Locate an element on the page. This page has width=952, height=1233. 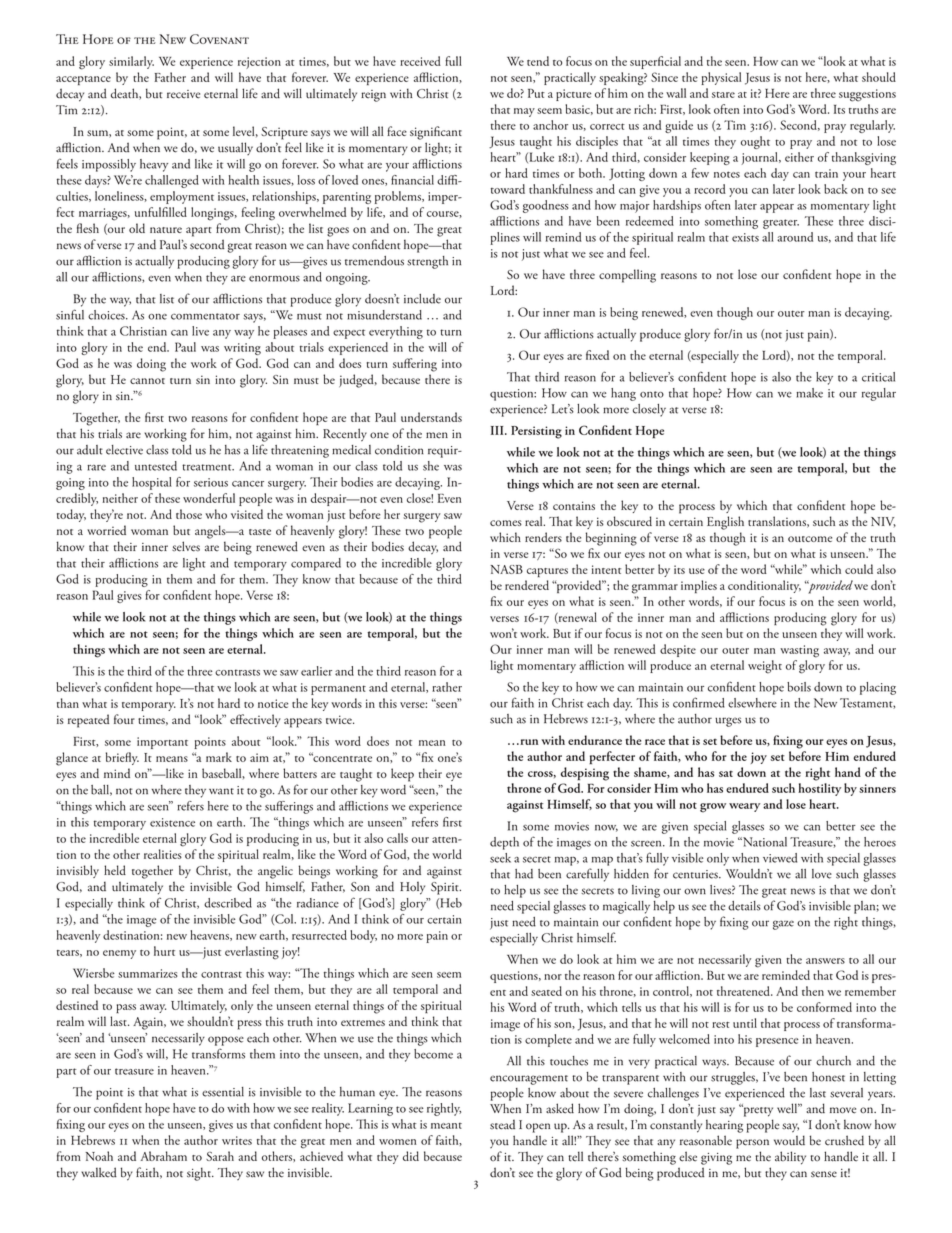
held is located at coordinates (115, 870).
